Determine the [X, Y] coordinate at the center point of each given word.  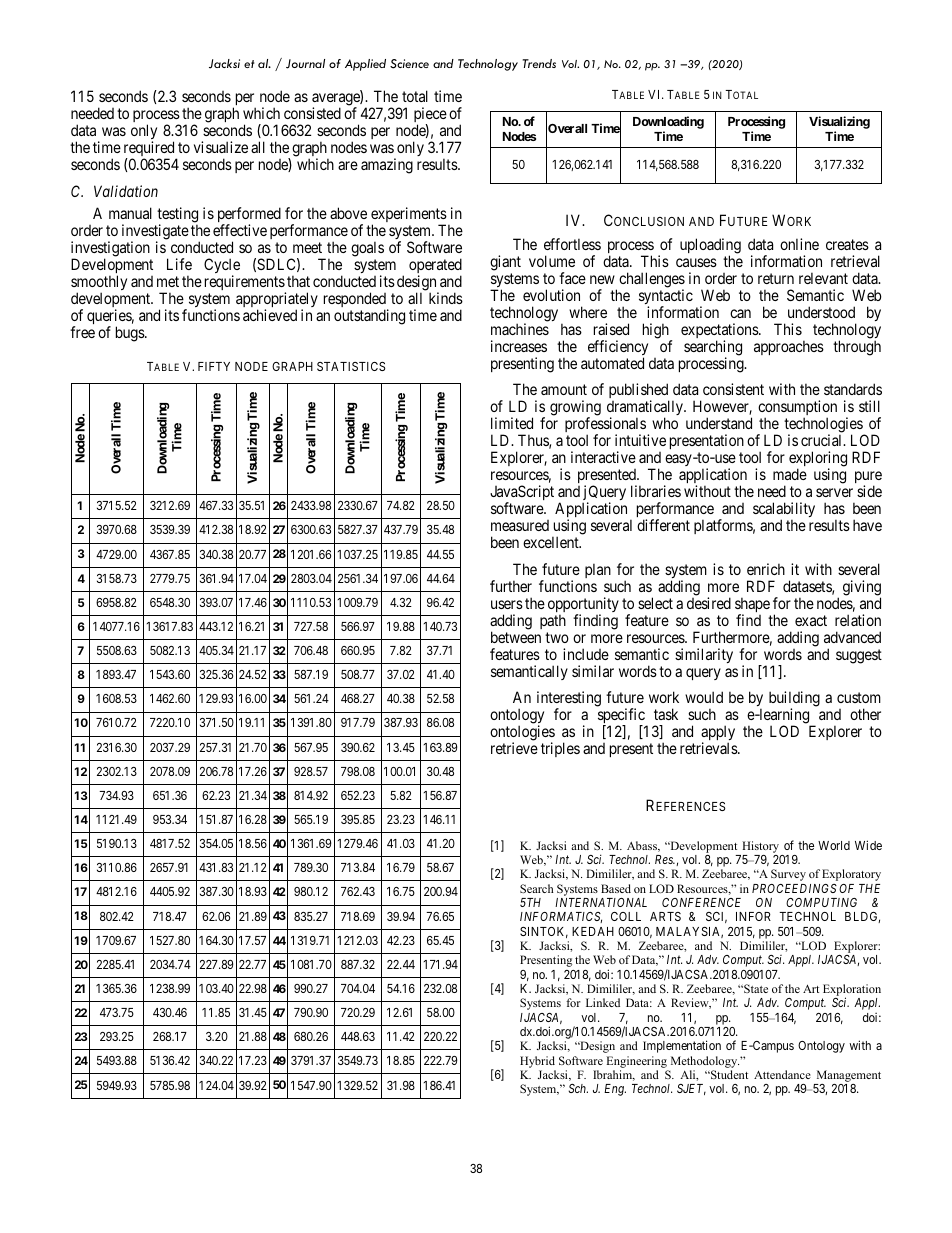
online [799, 244]
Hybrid [537, 1062]
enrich [766, 569]
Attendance [782, 1074]
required [150, 150]
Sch [578, 1088]
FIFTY [214, 366]
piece [430, 116]
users [507, 604]
